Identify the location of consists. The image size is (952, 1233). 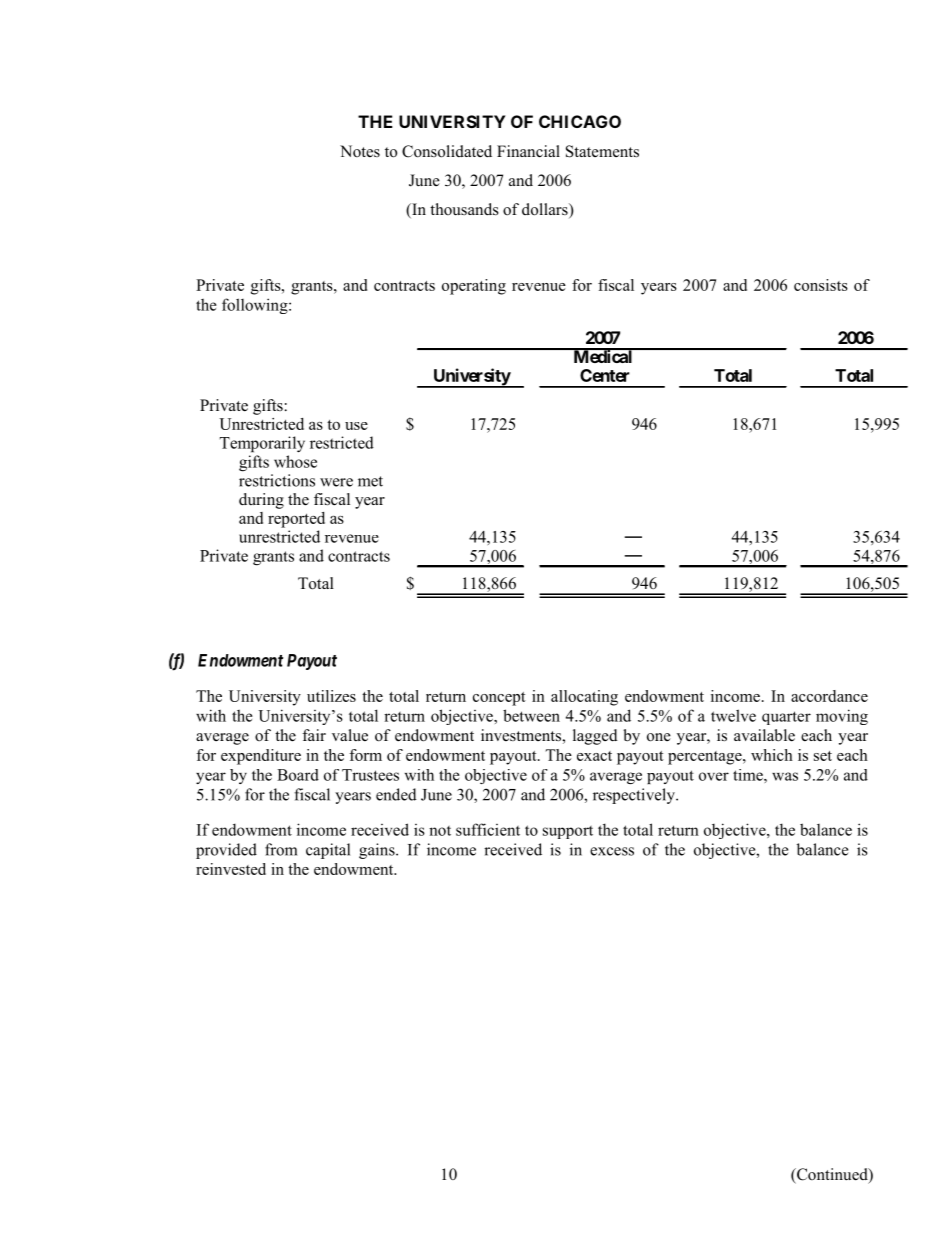
(821, 285).
